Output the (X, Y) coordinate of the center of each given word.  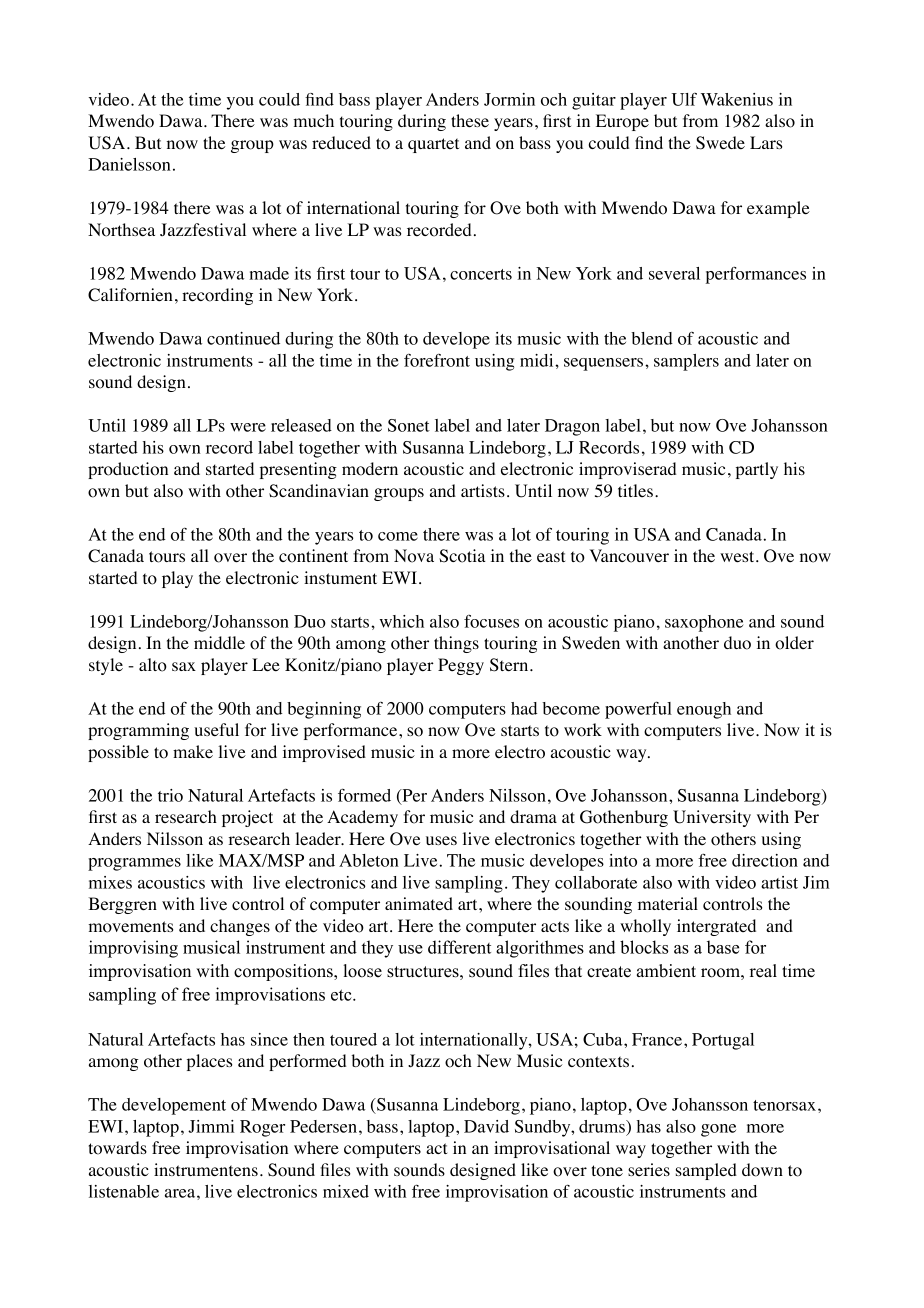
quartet (433, 145)
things (456, 644)
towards (118, 1148)
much (313, 120)
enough (704, 710)
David (486, 1126)
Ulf (684, 99)
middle (219, 642)
